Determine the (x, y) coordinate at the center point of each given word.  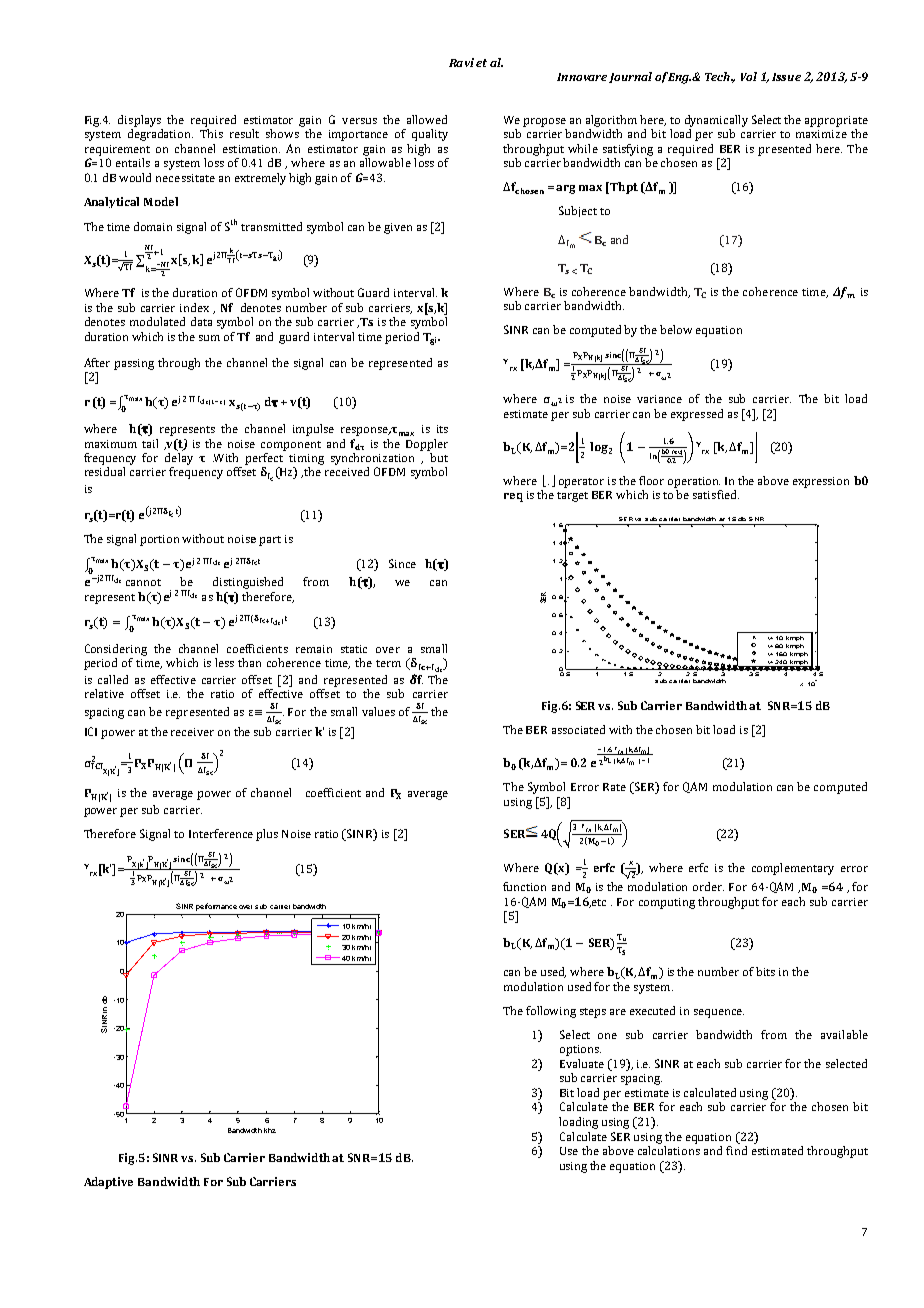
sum (209, 338)
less (224, 662)
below (676, 329)
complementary (793, 869)
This (211, 133)
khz (270, 1130)
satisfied (716, 494)
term (388, 663)
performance (216, 907)
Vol (749, 76)
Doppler (427, 445)
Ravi (461, 62)
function (524, 886)
